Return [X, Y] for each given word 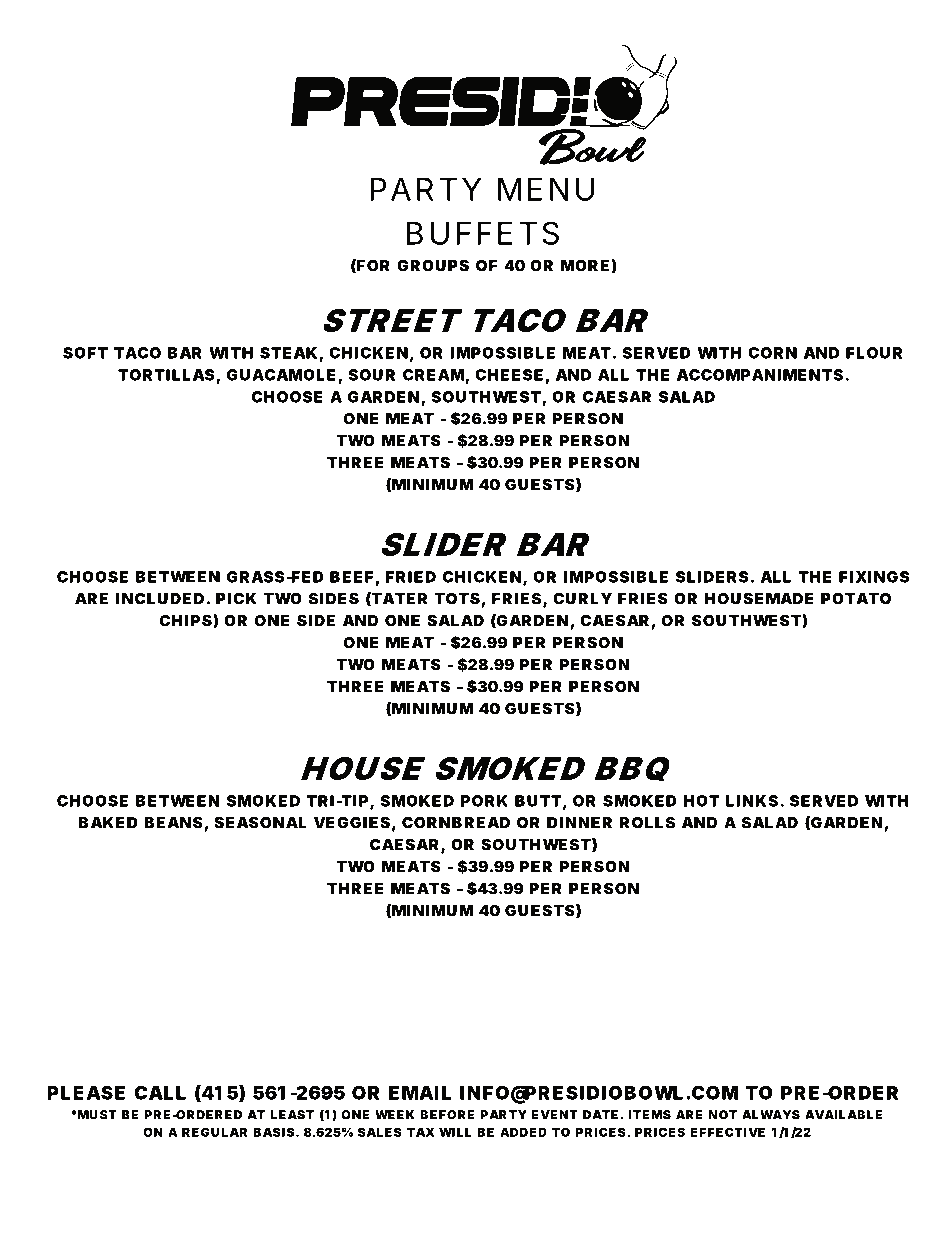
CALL [160, 1092]
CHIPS [186, 620]
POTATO [856, 598]
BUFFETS [483, 233]
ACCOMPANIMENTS [760, 375]
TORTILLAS [166, 375]
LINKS [752, 801]
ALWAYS [771, 1115]
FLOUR [874, 353]
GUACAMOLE [281, 375]
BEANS [173, 822]
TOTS [457, 598]
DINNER [579, 823]
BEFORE [447, 1115]
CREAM [434, 376]
